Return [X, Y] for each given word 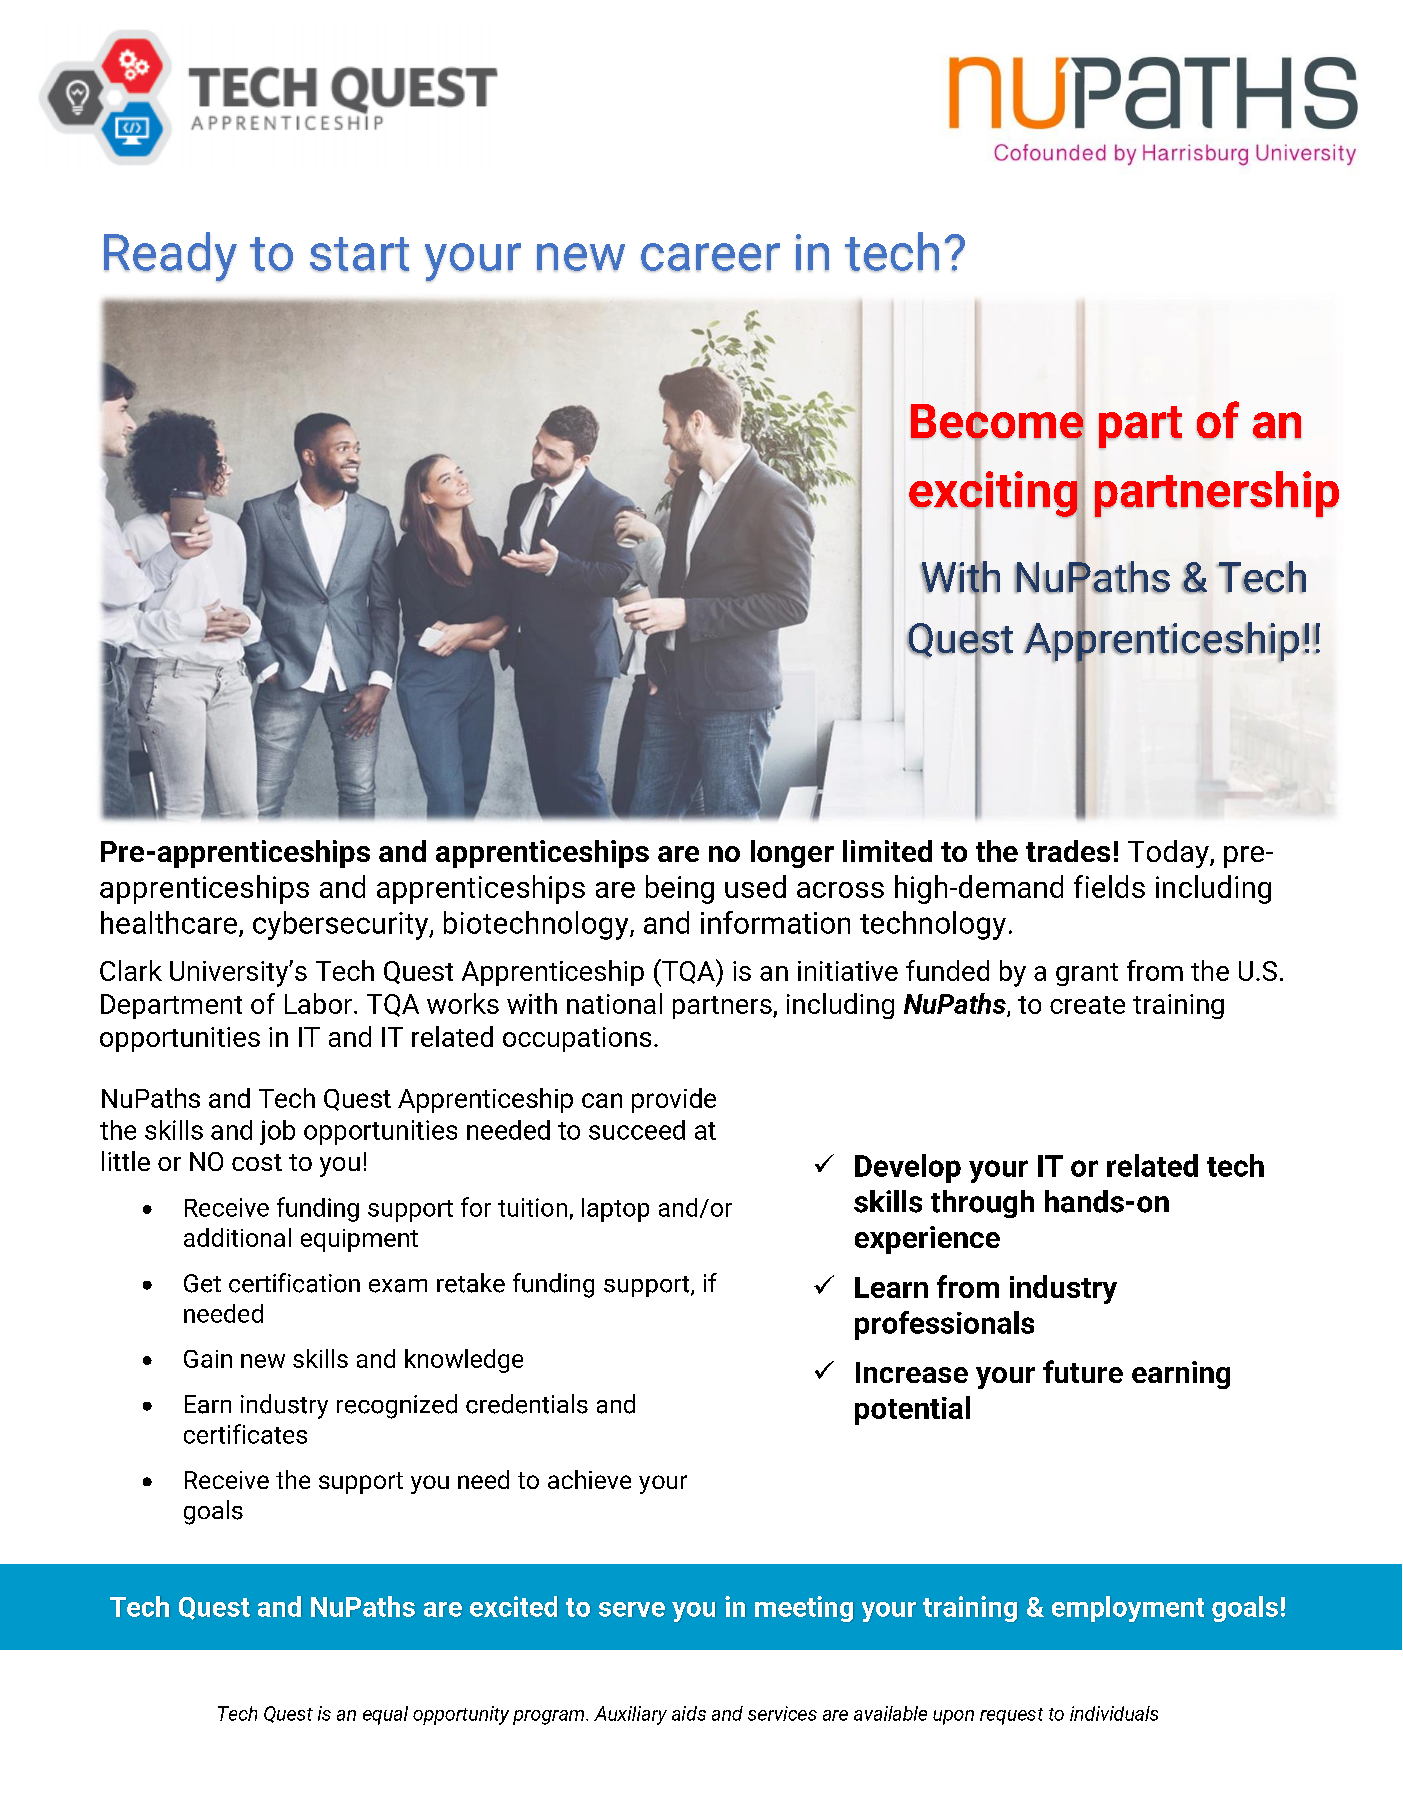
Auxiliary [630, 1715]
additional [237, 1237]
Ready [170, 257]
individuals [1114, 1713]
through [982, 1204]
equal [385, 1715]
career [710, 257]
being [680, 889]
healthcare [170, 923]
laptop [615, 1210]
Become [997, 421]
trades [1068, 851]
